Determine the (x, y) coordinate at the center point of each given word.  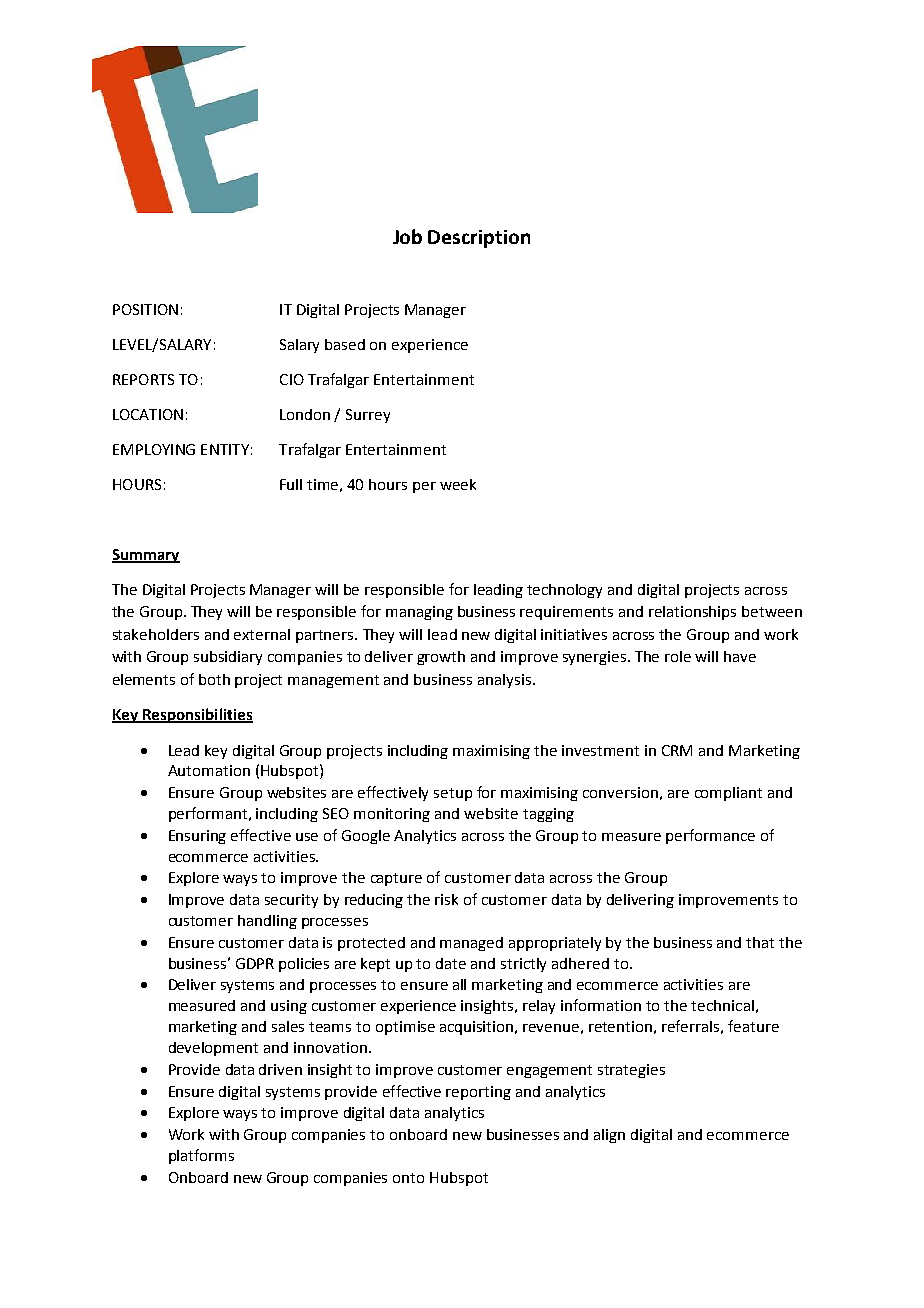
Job (407, 236)
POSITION (145, 309)
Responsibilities (196, 715)
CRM (677, 750)
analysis (504, 681)
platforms (201, 1156)
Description (479, 239)
